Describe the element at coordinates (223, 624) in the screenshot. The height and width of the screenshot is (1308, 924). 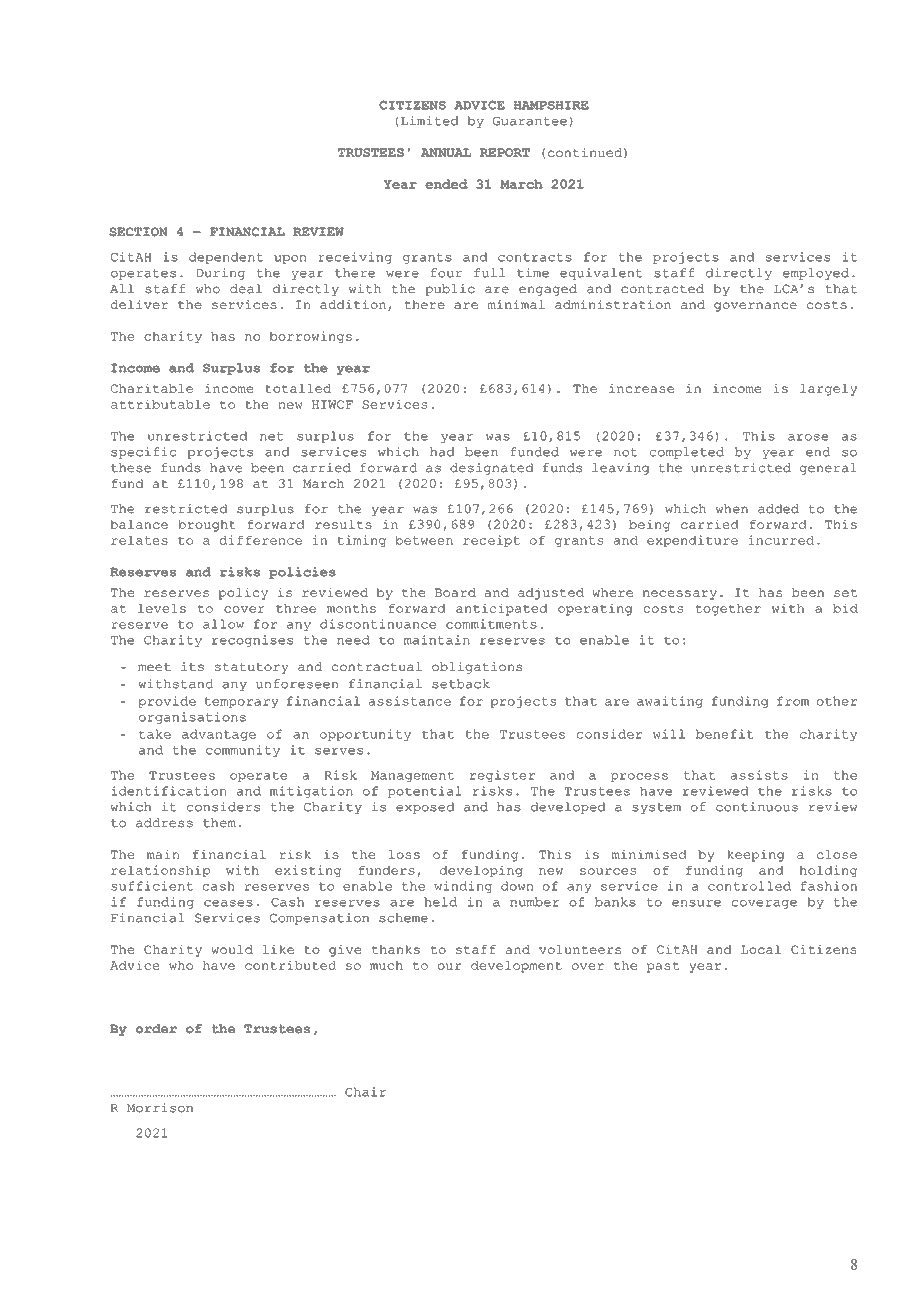
I see `allow` at that location.
